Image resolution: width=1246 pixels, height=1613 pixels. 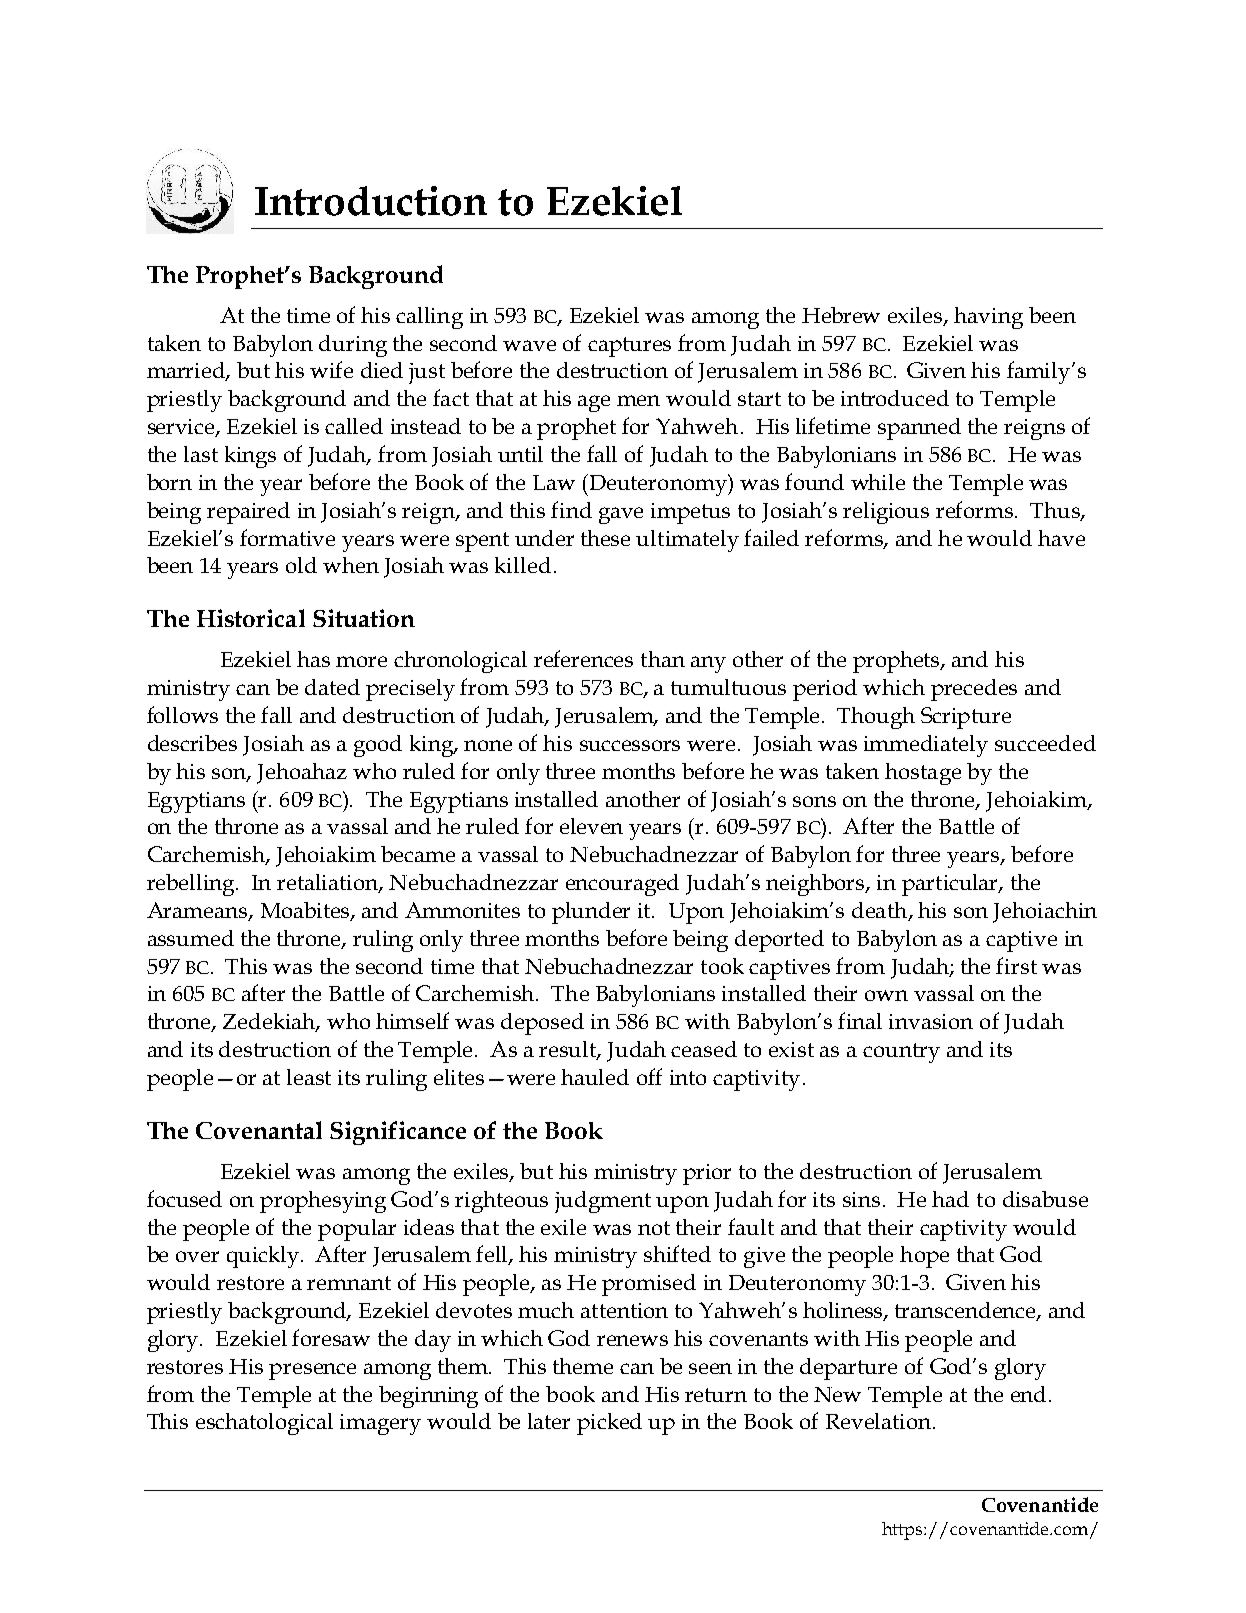 I want to click on religious, so click(x=886, y=513).
